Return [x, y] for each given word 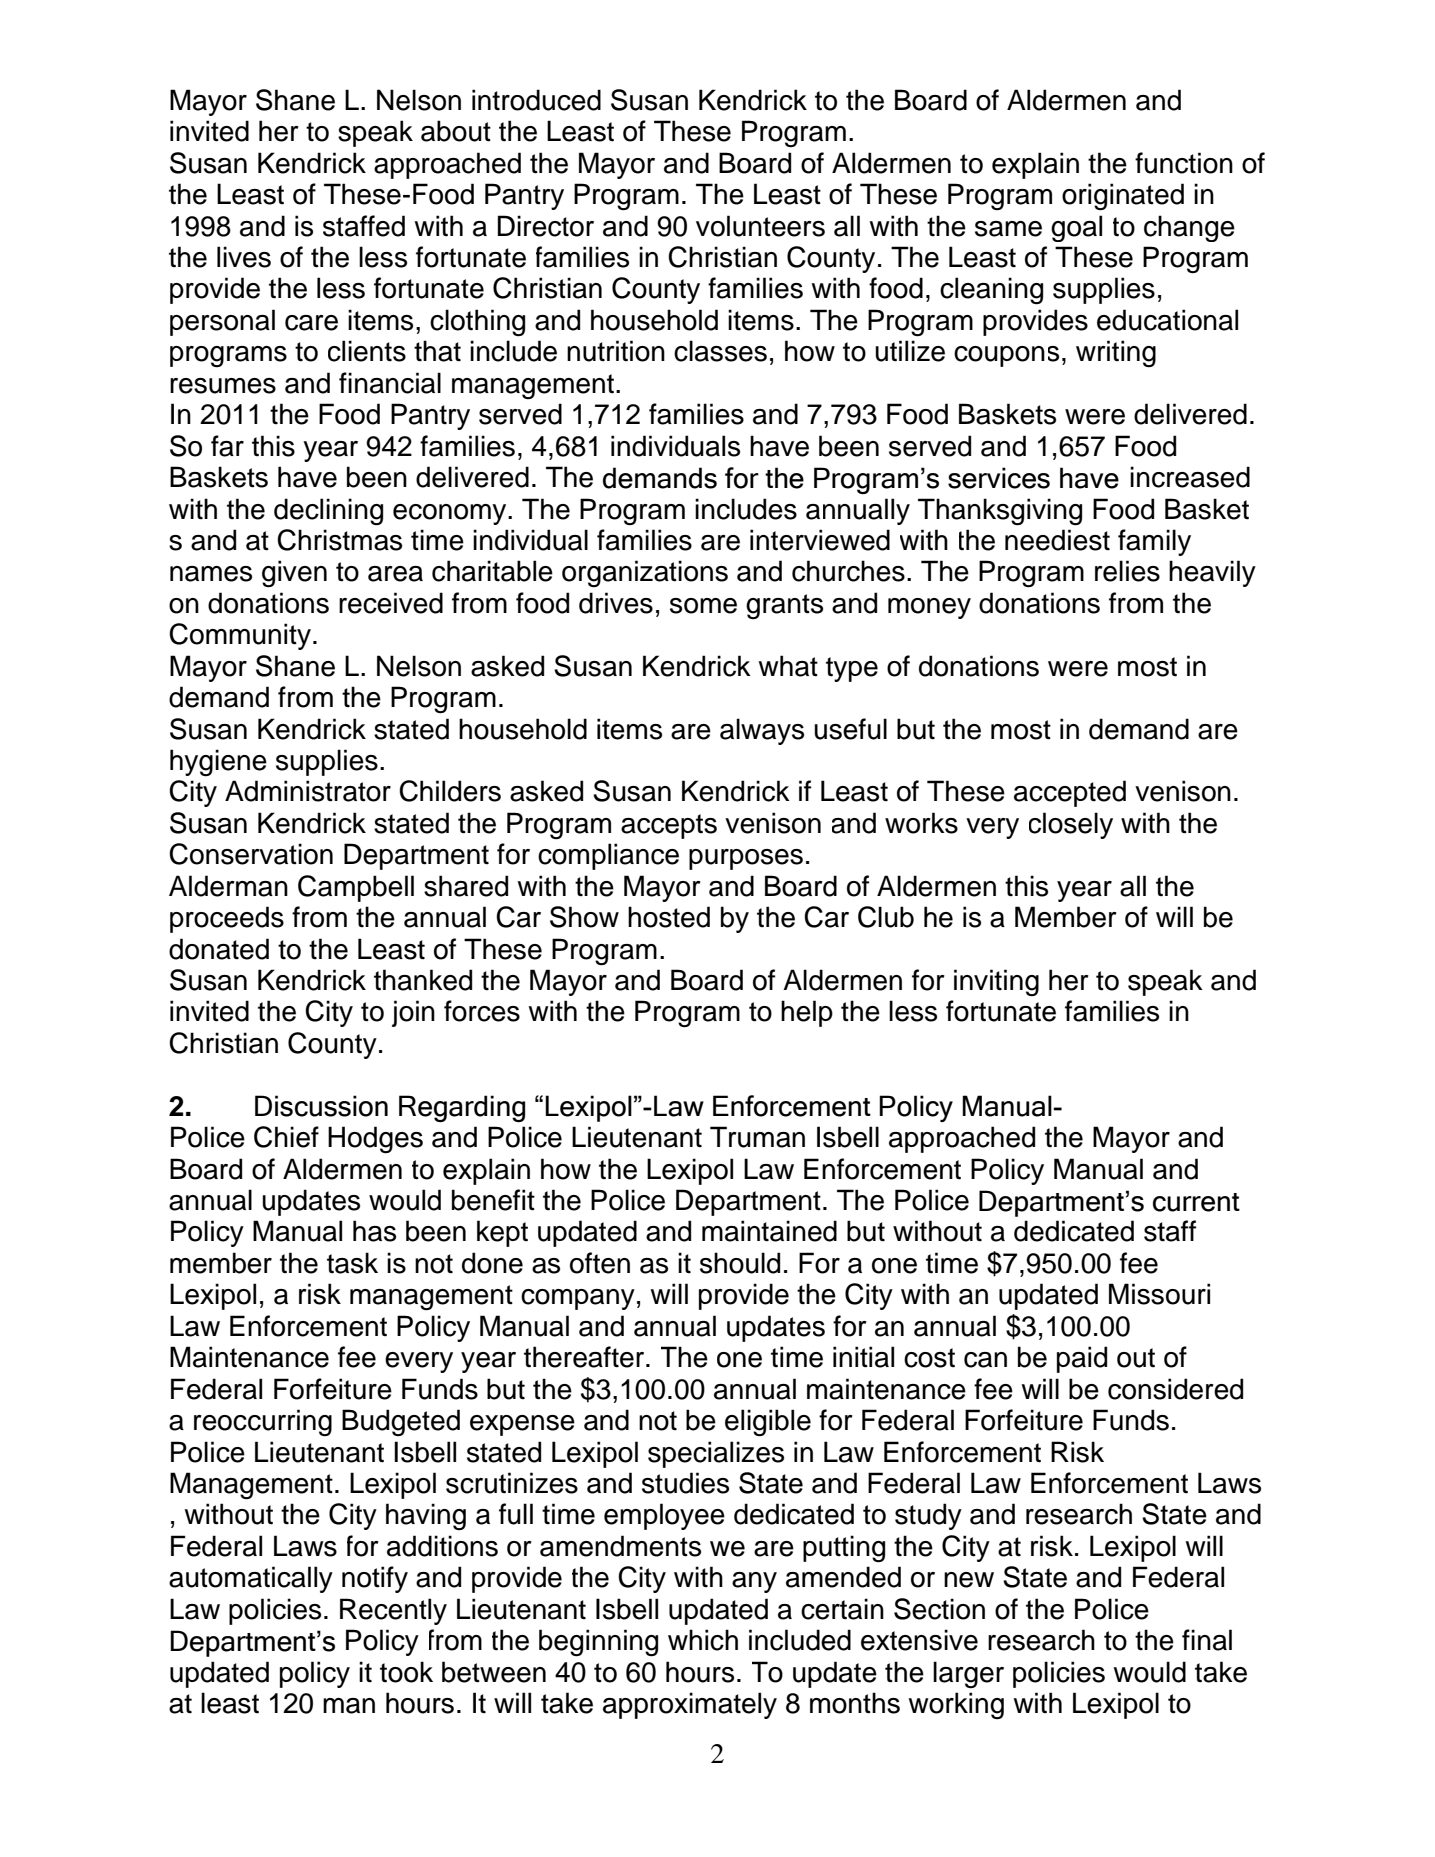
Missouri [1159, 1294]
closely [1071, 825]
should [740, 1263]
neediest [1057, 540]
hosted [669, 917]
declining [328, 512]
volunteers [760, 226]
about [456, 131]
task [352, 1263]
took [406, 1672]
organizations [645, 574]
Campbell [356, 888]
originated [1123, 197]
